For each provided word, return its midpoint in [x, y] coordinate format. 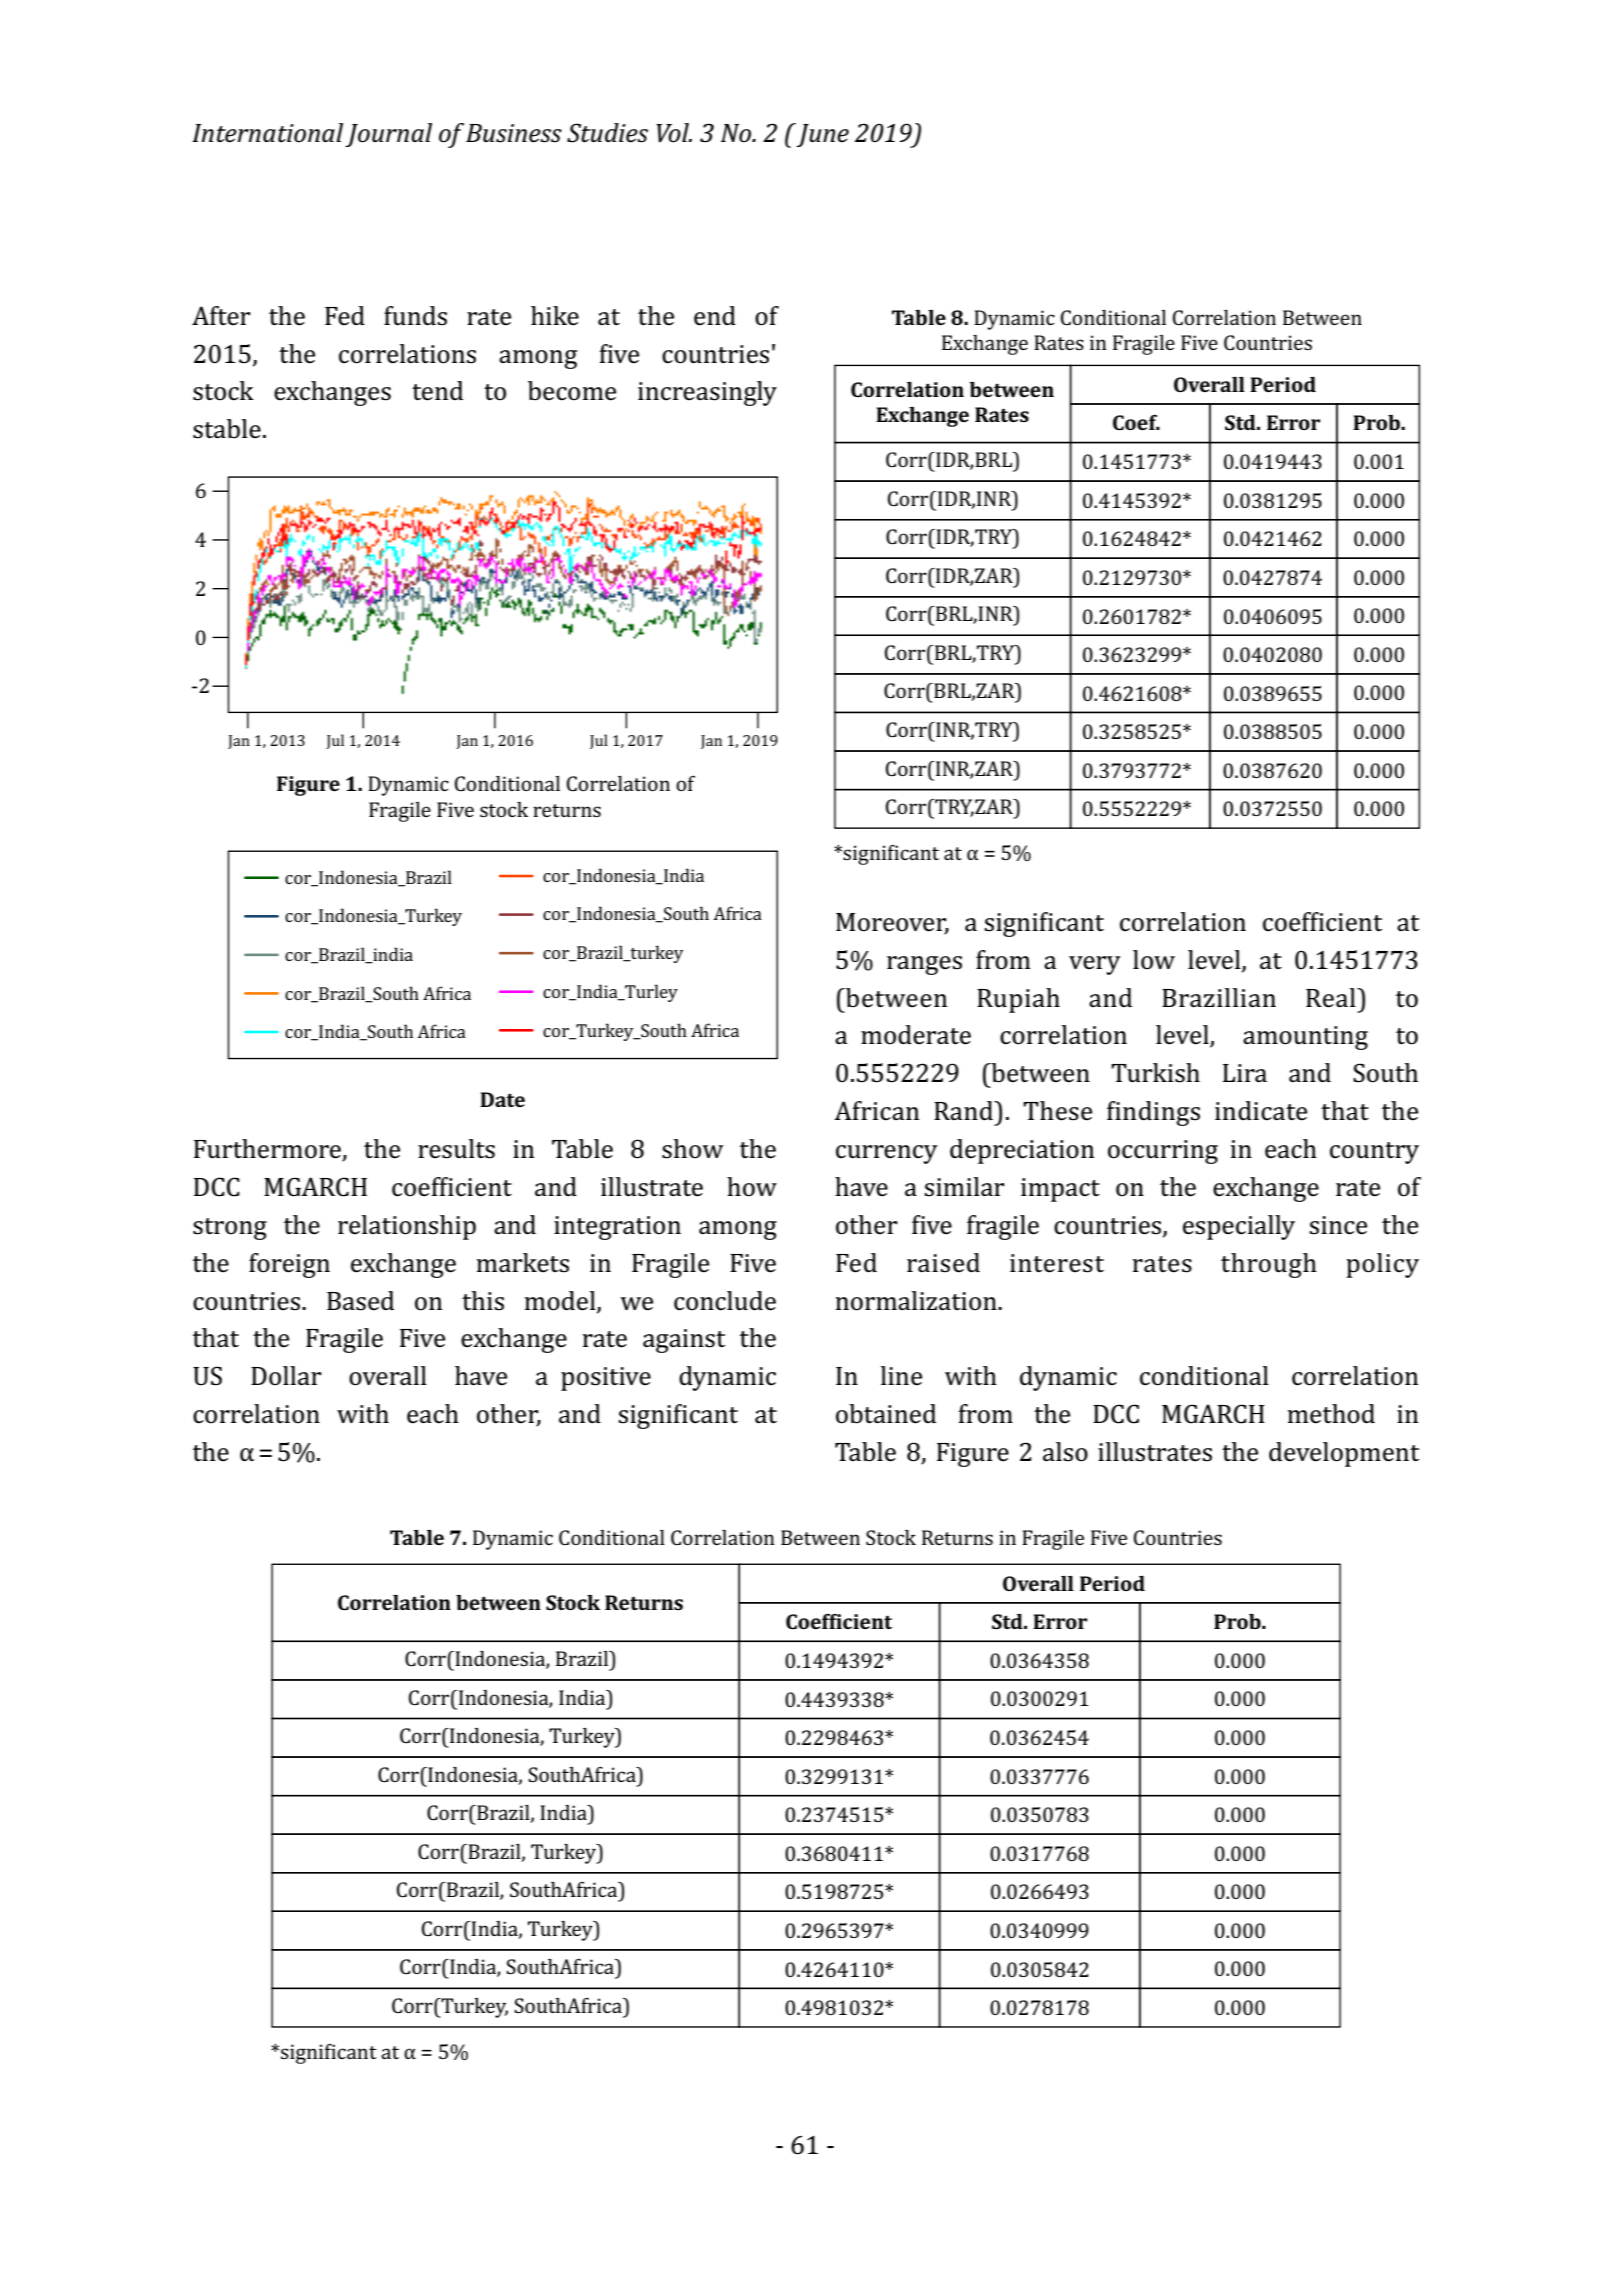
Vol [674, 133]
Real [1332, 998]
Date [502, 1099]
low [1154, 960]
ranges [924, 965]
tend [437, 391]
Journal [388, 135]
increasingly [707, 393]
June [822, 135]
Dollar [286, 1376]
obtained [886, 1414]
